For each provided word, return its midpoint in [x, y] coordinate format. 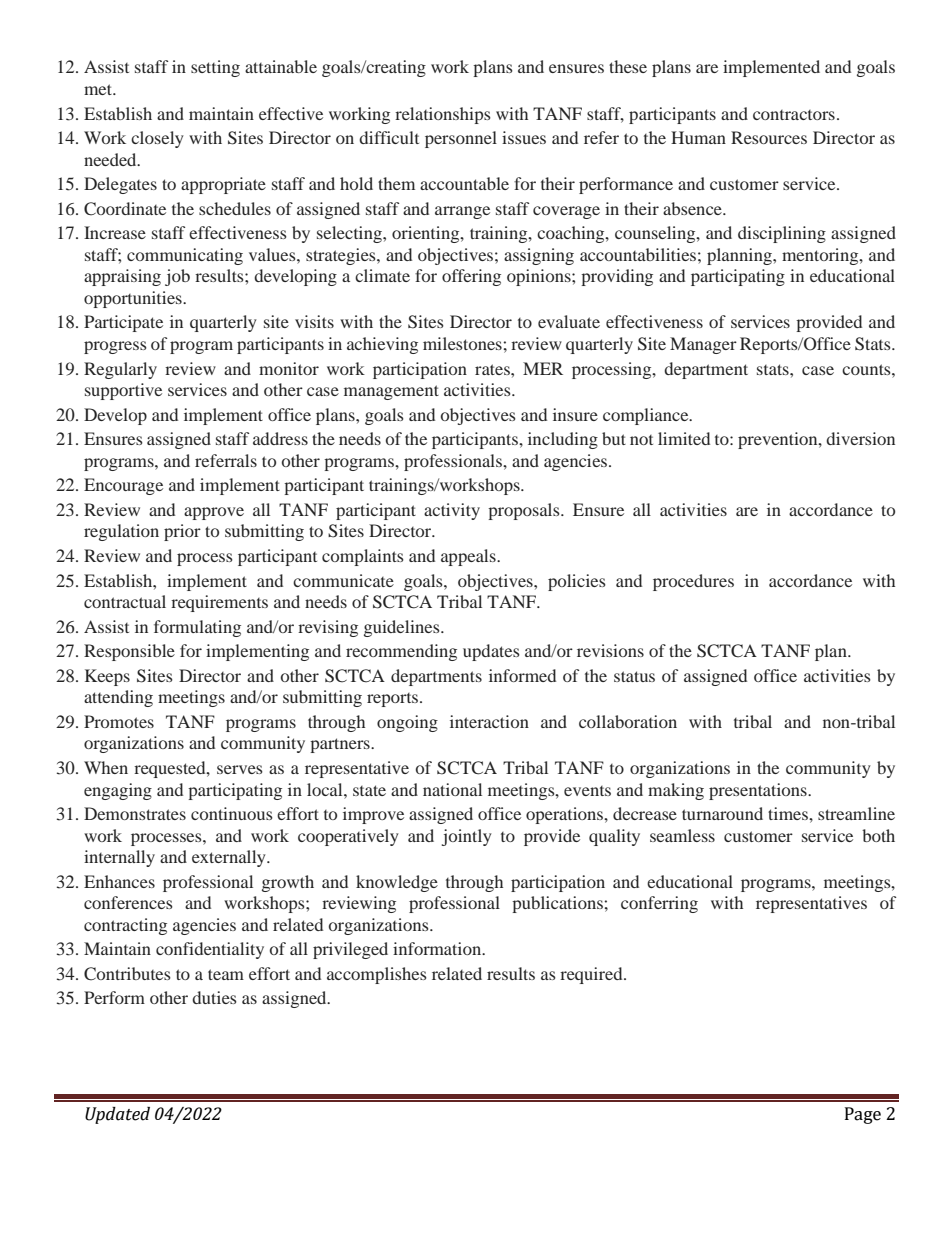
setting [215, 68]
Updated [117, 1115]
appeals [469, 557]
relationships [443, 115]
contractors [794, 115]
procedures [693, 582]
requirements [219, 603]
